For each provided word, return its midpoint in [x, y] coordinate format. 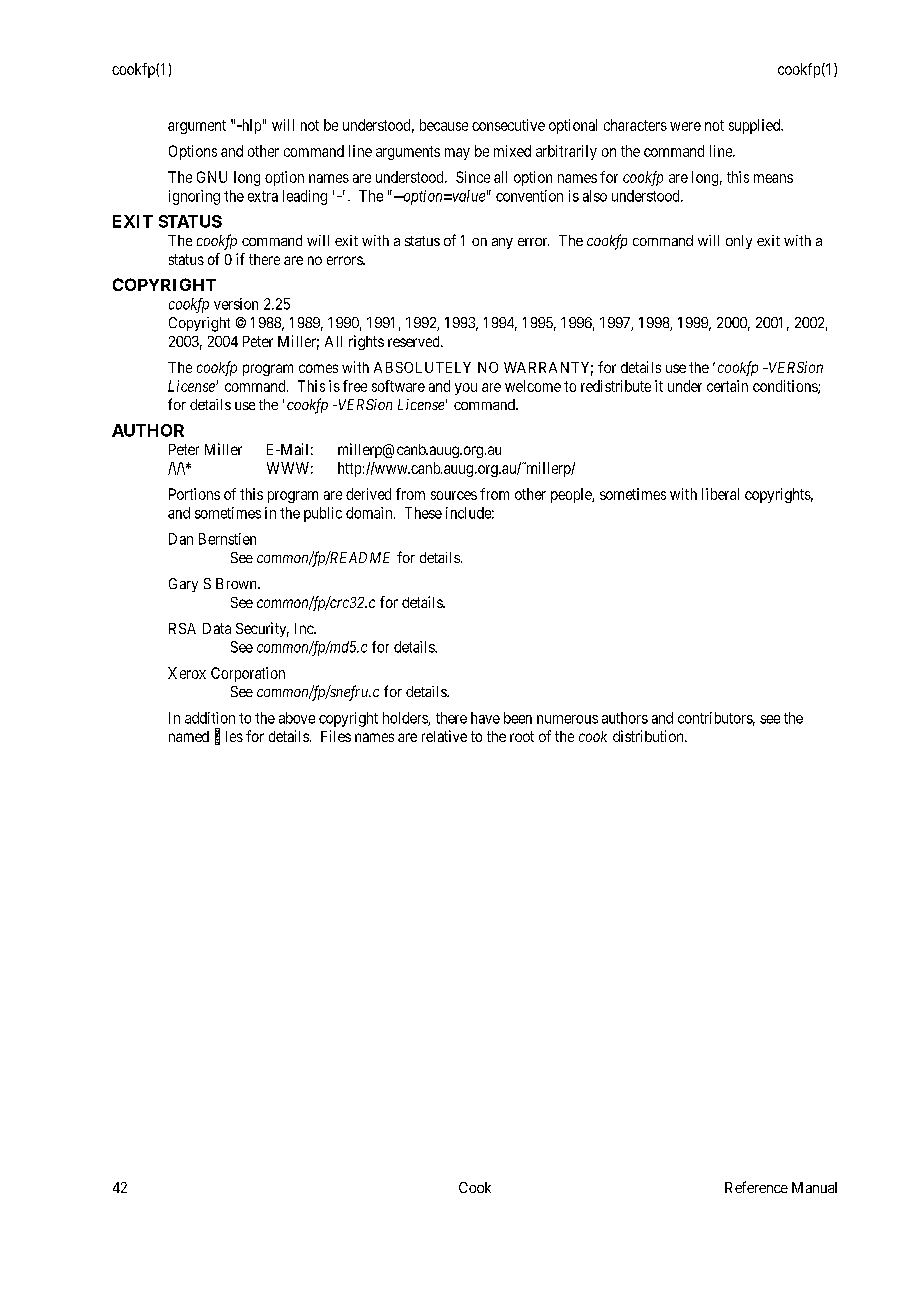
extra [263, 196]
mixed [512, 151]
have [485, 718]
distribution [649, 736]
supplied [756, 126]
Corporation [248, 674]
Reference [756, 1187]
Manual [814, 1187]
